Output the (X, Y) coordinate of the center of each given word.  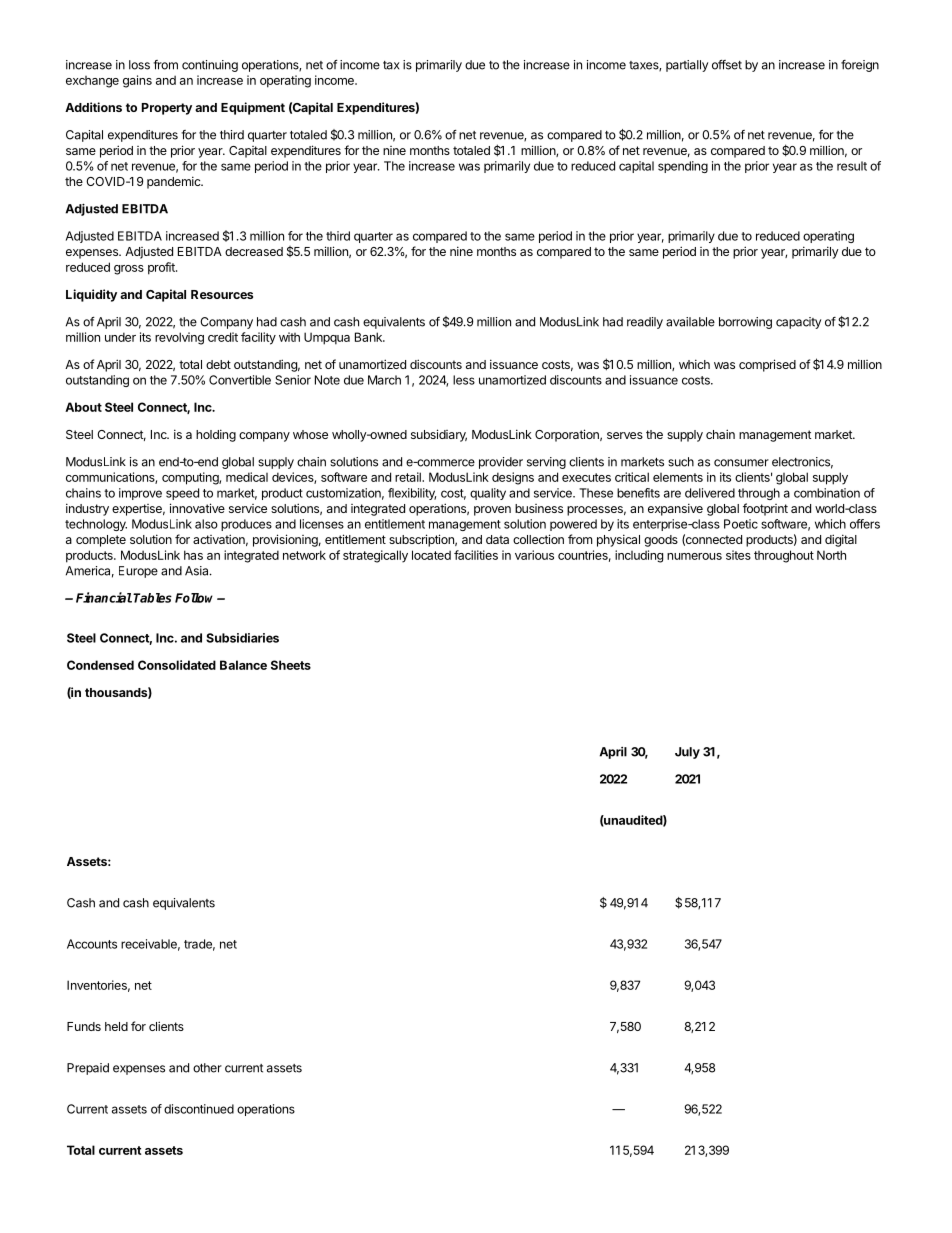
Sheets (291, 665)
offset (727, 65)
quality (488, 494)
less (464, 380)
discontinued (199, 1109)
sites (738, 555)
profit (162, 268)
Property (167, 109)
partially (687, 66)
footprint (765, 509)
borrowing (745, 323)
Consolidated (177, 665)
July (687, 753)
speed (182, 494)
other (207, 1068)
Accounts (92, 944)
